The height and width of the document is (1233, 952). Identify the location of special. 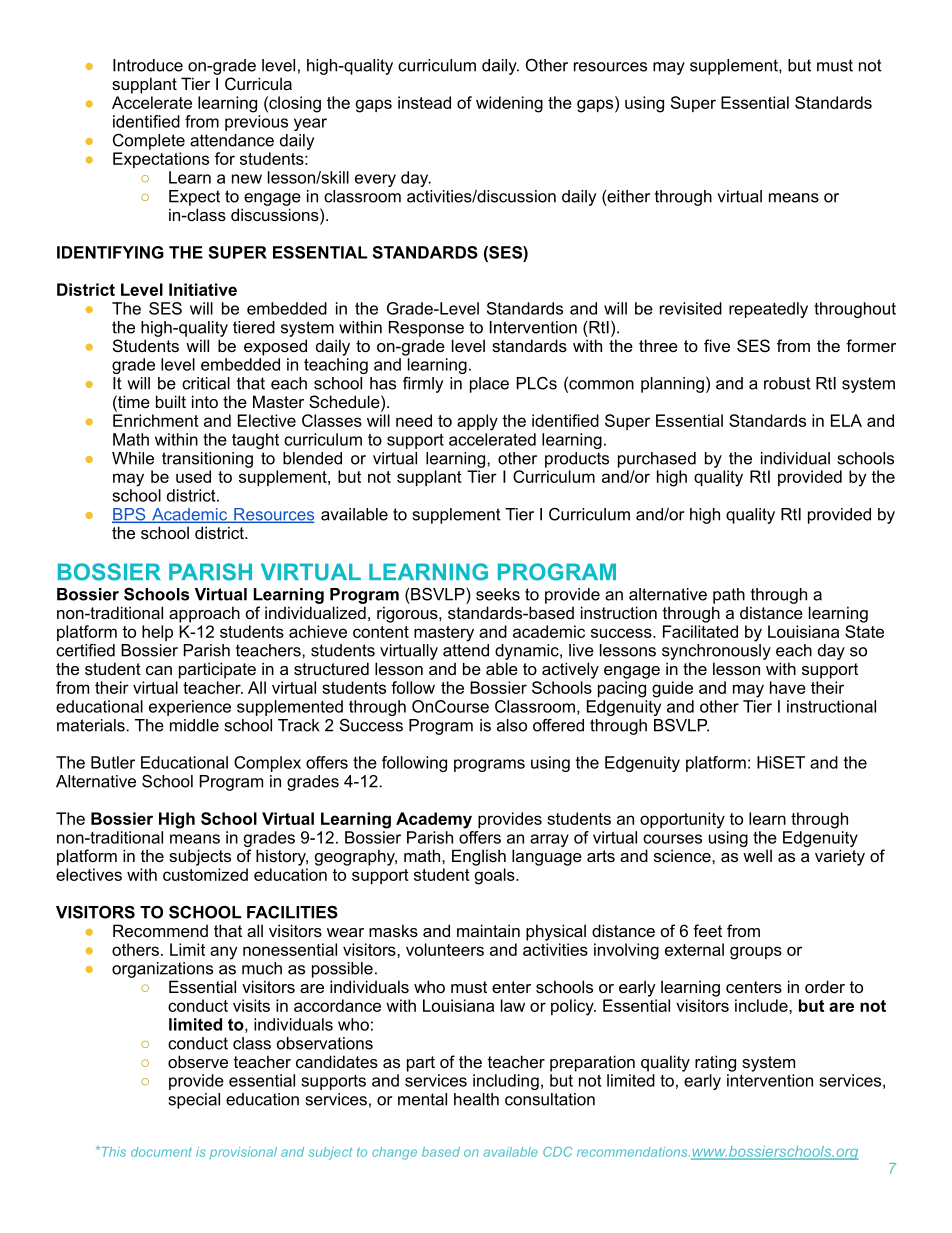
(194, 1101).
